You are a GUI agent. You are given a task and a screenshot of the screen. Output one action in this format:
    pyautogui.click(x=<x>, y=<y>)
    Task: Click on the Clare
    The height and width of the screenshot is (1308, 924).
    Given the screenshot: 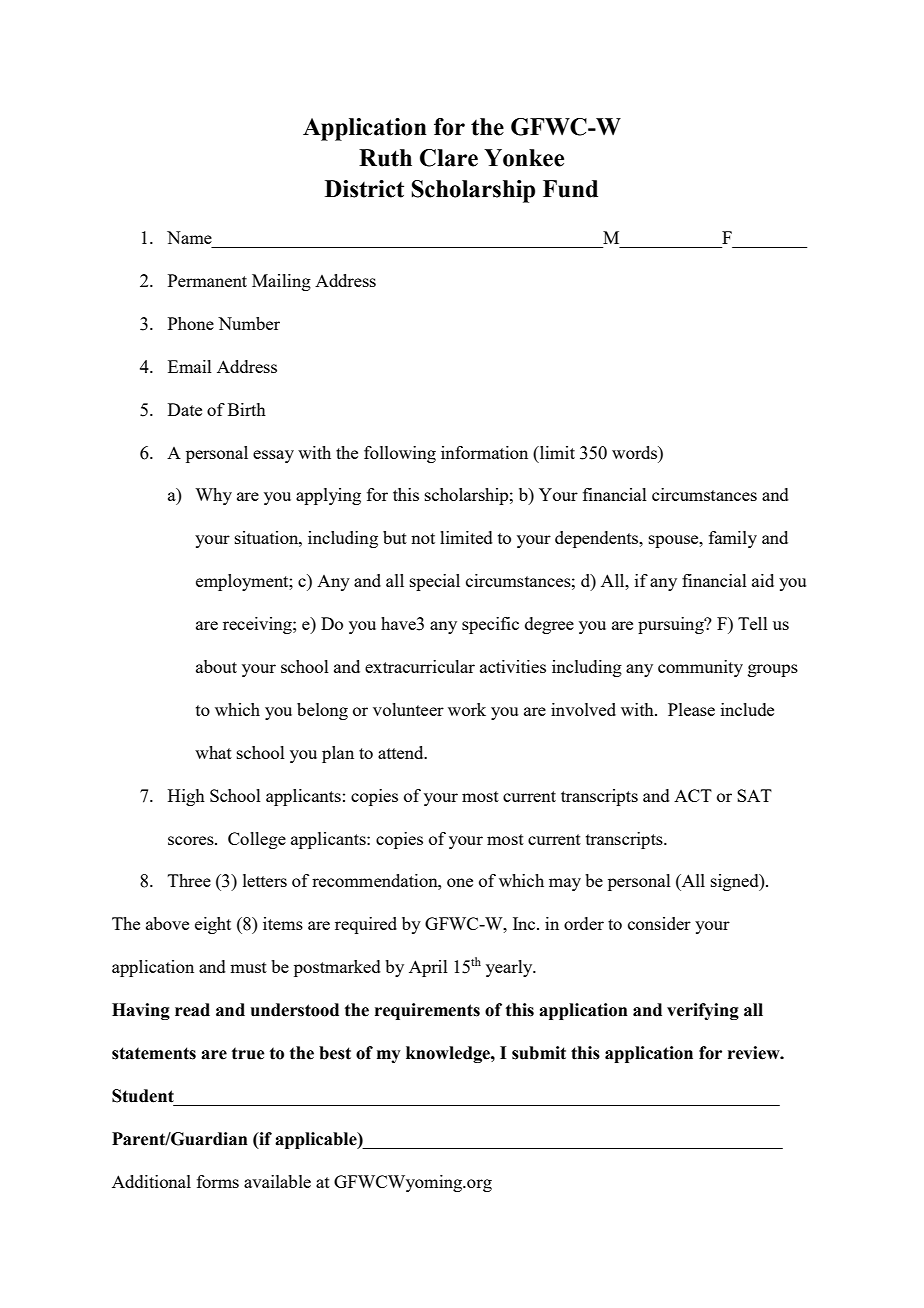 What is the action you would take?
    pyautogui.click(x=449, y=158)
